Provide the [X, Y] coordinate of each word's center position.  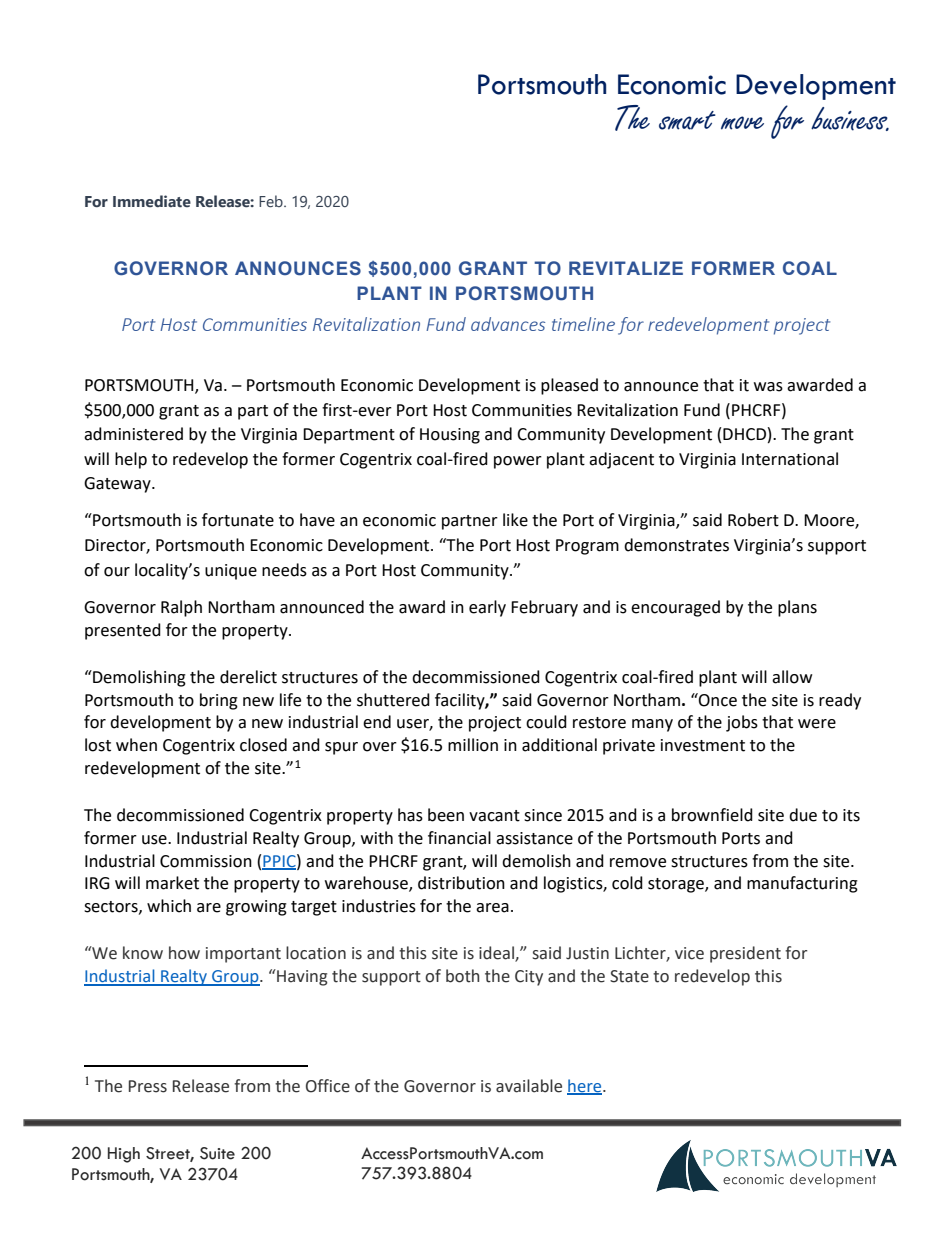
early [487, 608]
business [850, 119]
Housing [450, 436]
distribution [461, 883]
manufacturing [802, 884]
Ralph [181, 608]
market [172, 883]
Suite [217, 1153]
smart [687, 120]
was [768, 387]
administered [133, 434]
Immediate [152, 201]
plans [797, 608]
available [529, 1086]
